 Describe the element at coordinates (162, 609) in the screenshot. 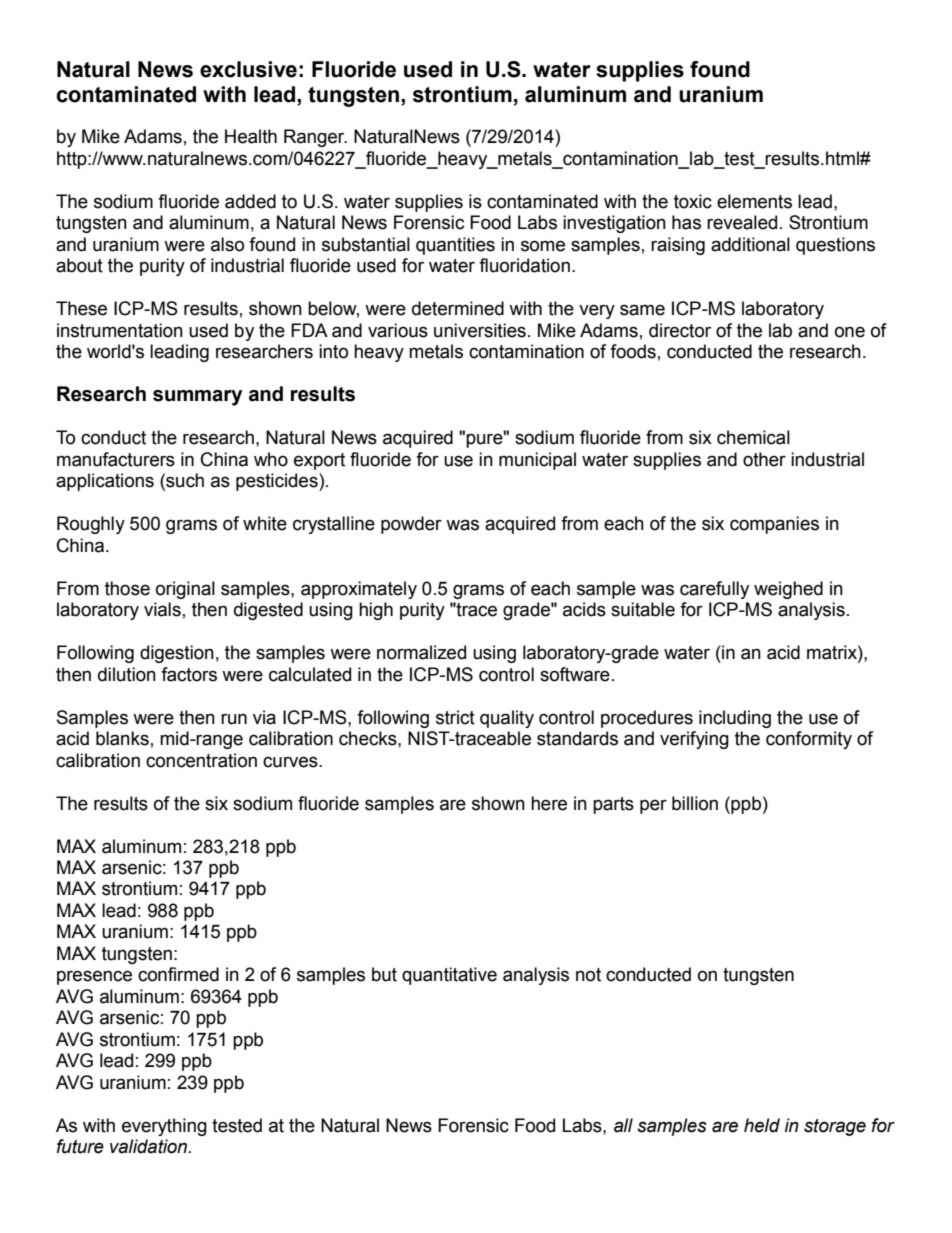

I see `vials` at that location.
